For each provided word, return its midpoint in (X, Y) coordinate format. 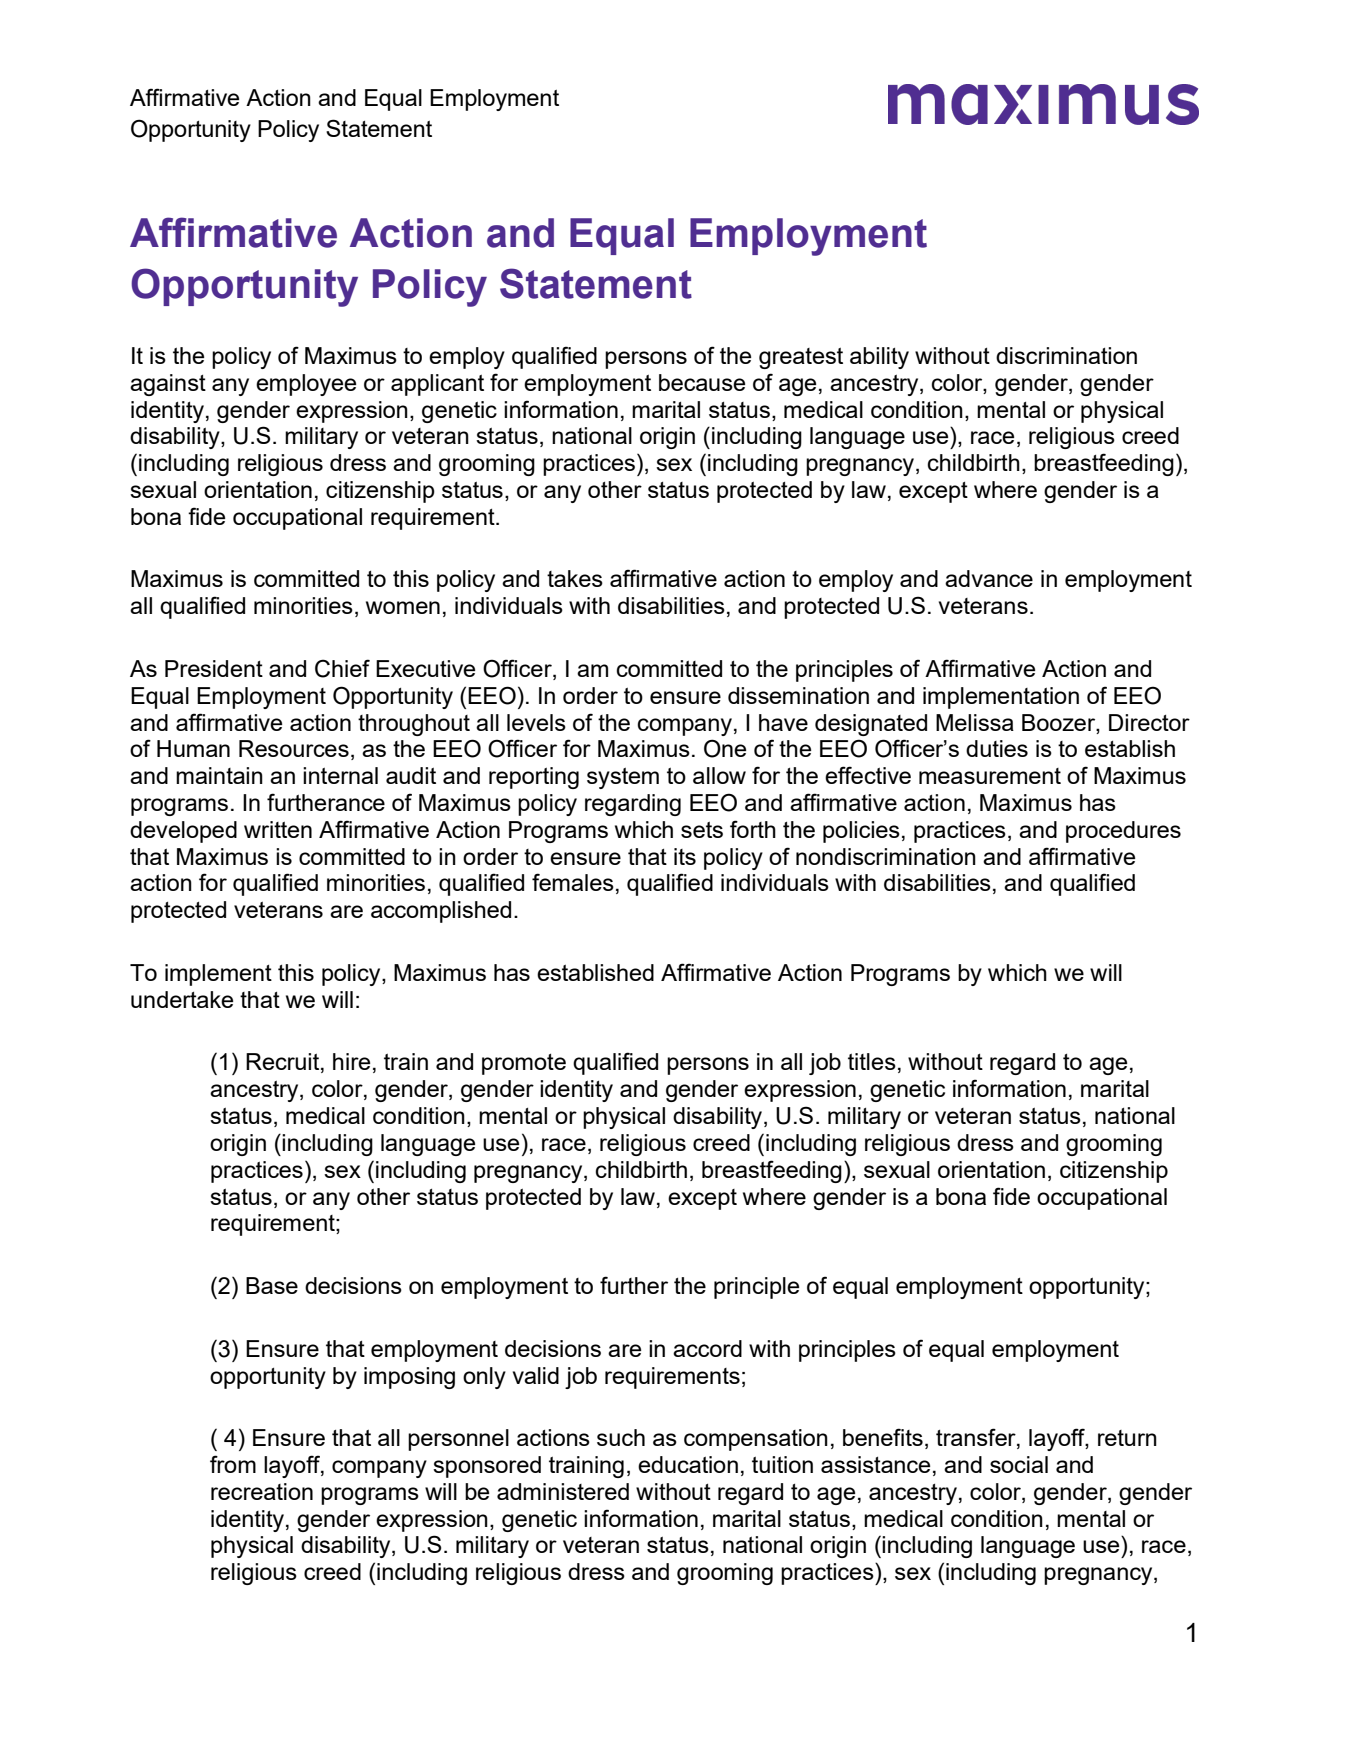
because (702, 382)
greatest (801, 358)
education (688, 1464)
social (1019, 1464)
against (168, 385)
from (233, 1464)
